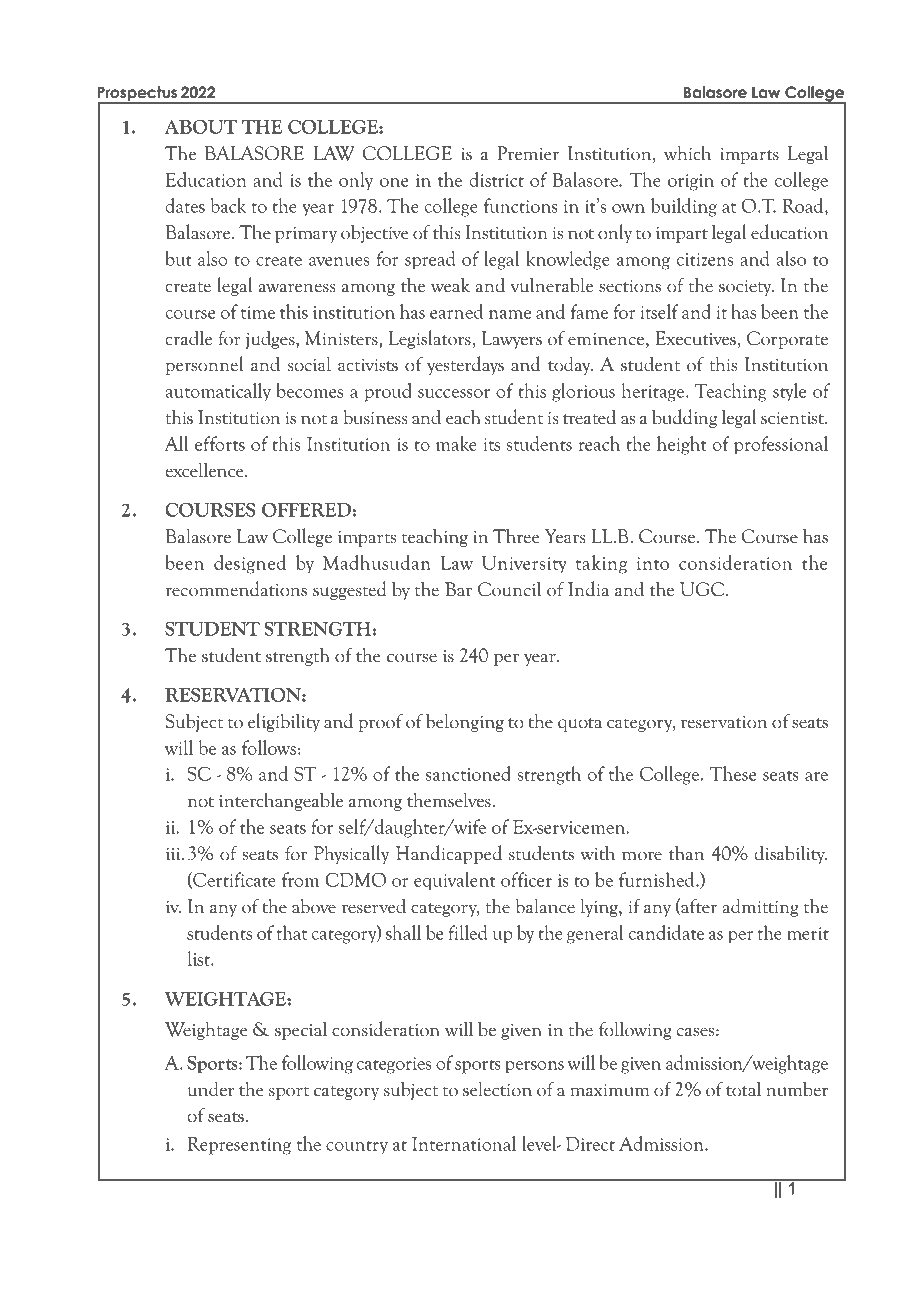 Image resolution: width=924 pixels, height=1308 pixels. What do you see at coordinates (528, 153) in the screenshot?
I see `Premier` at bounding box center [528, 153].
